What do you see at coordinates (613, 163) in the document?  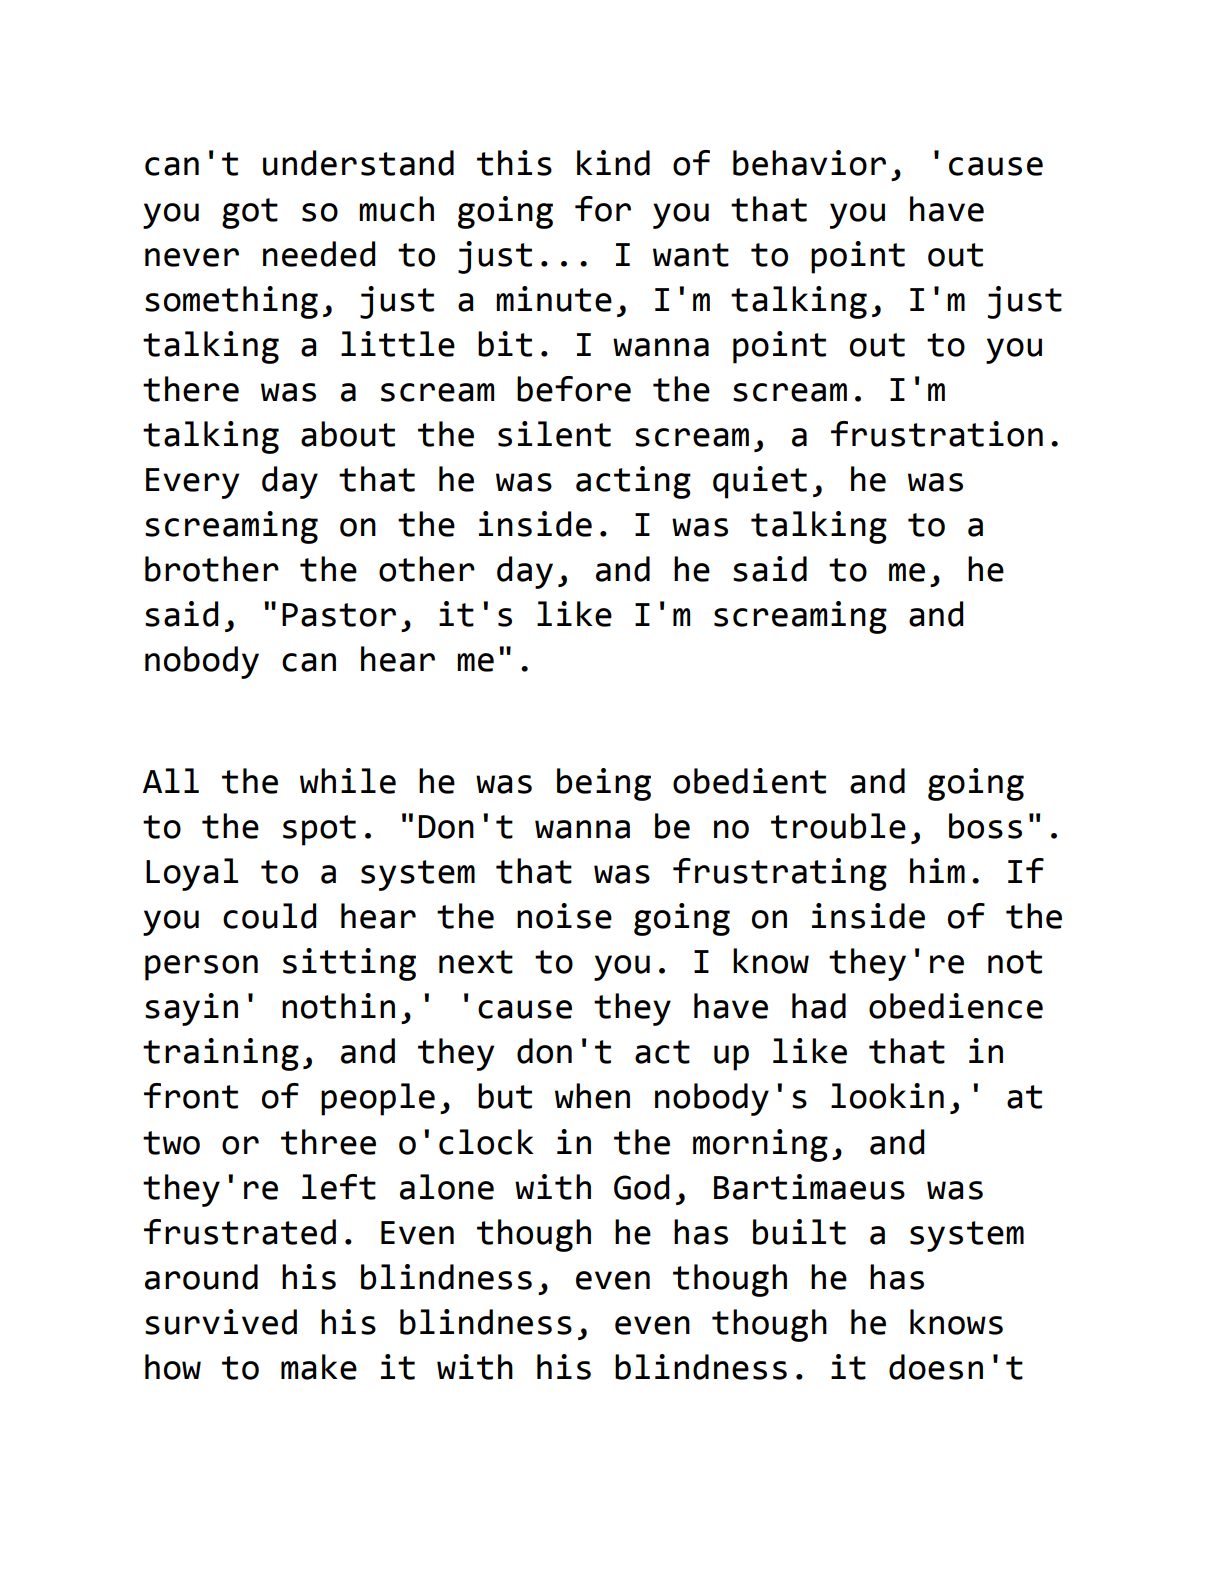 I see `kind` at bounding box center [613, 163].
